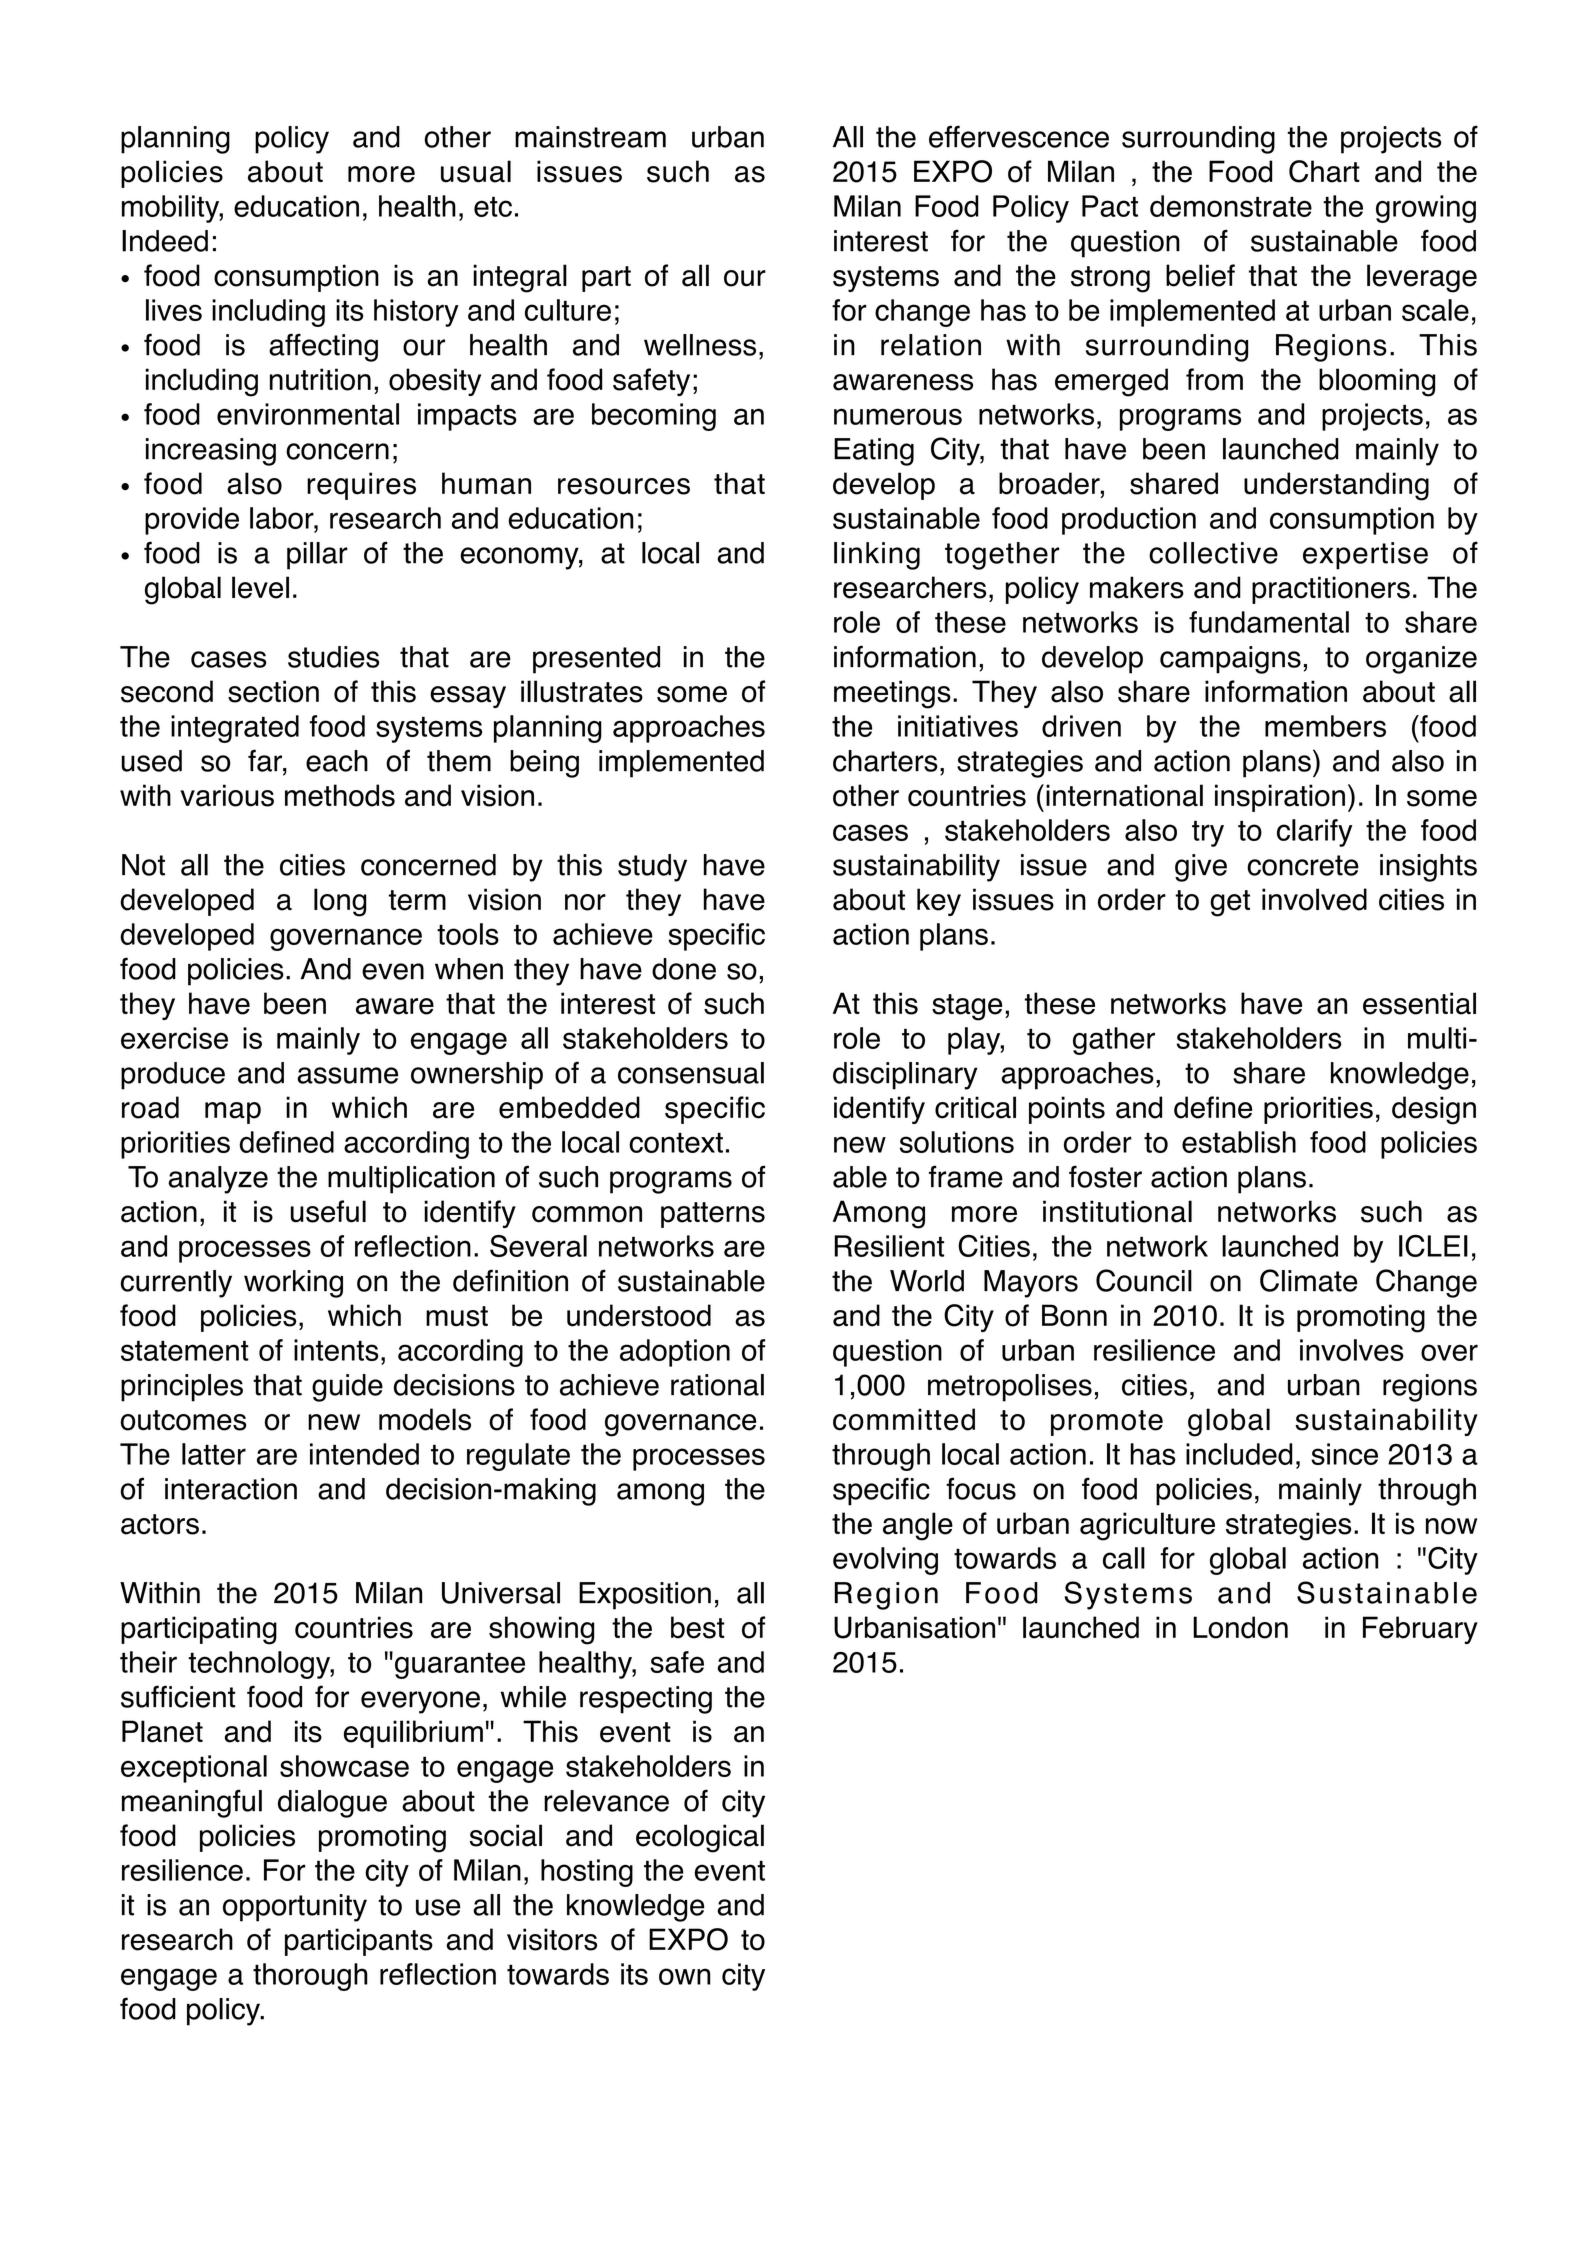 The image size is (1588, 2245). Describe the element at coordinates (347, 1075) in the document. I see `assume` at that location.
